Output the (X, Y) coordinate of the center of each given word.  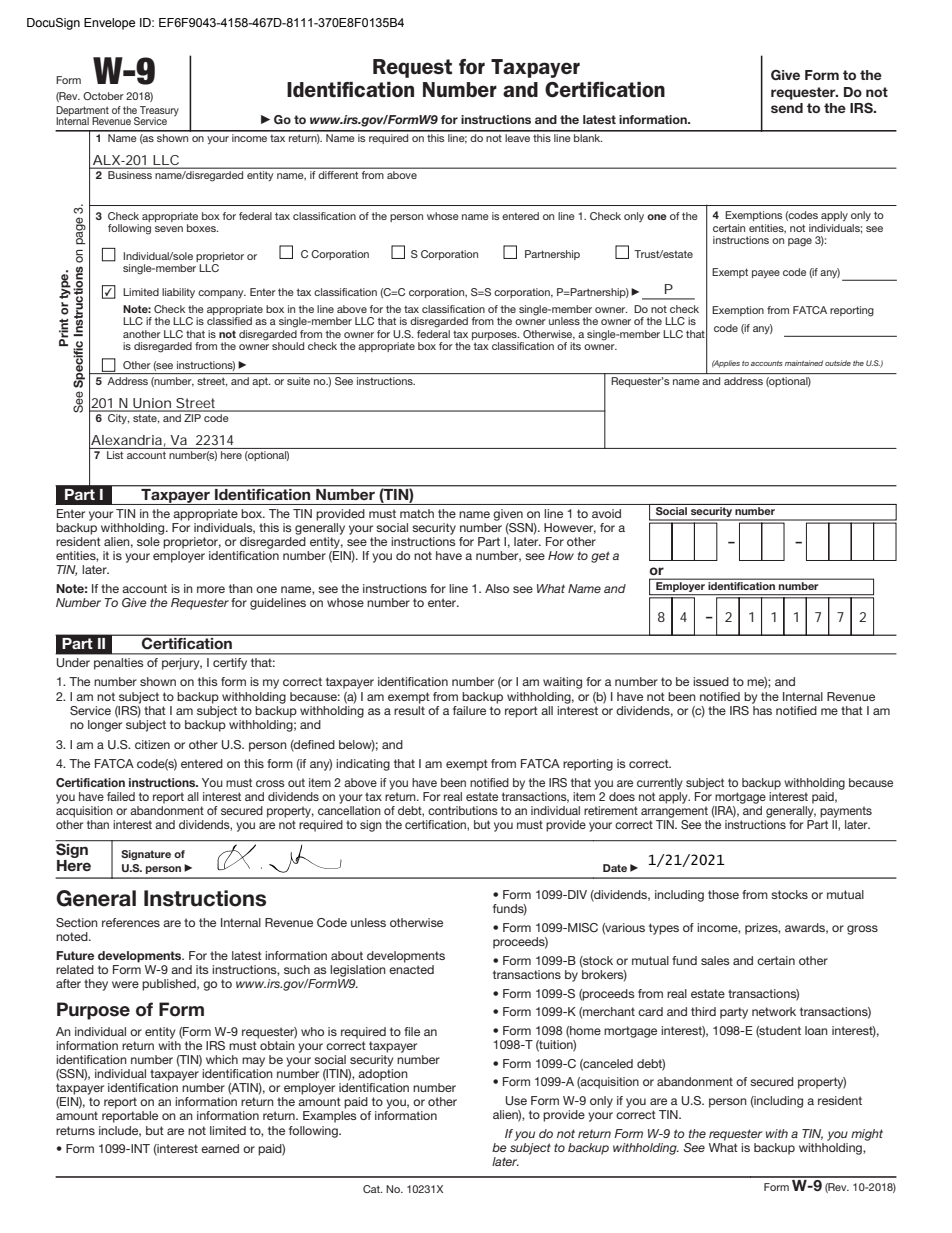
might (867, 1135)
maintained (804, 363)
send (787, 108)
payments (846, 812)
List (115, 455)
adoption (383, 1075)
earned (220, 1148)
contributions (463, 810)
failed (121, 796)
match (417, 513)
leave (517, 136)
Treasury (158, 112)
